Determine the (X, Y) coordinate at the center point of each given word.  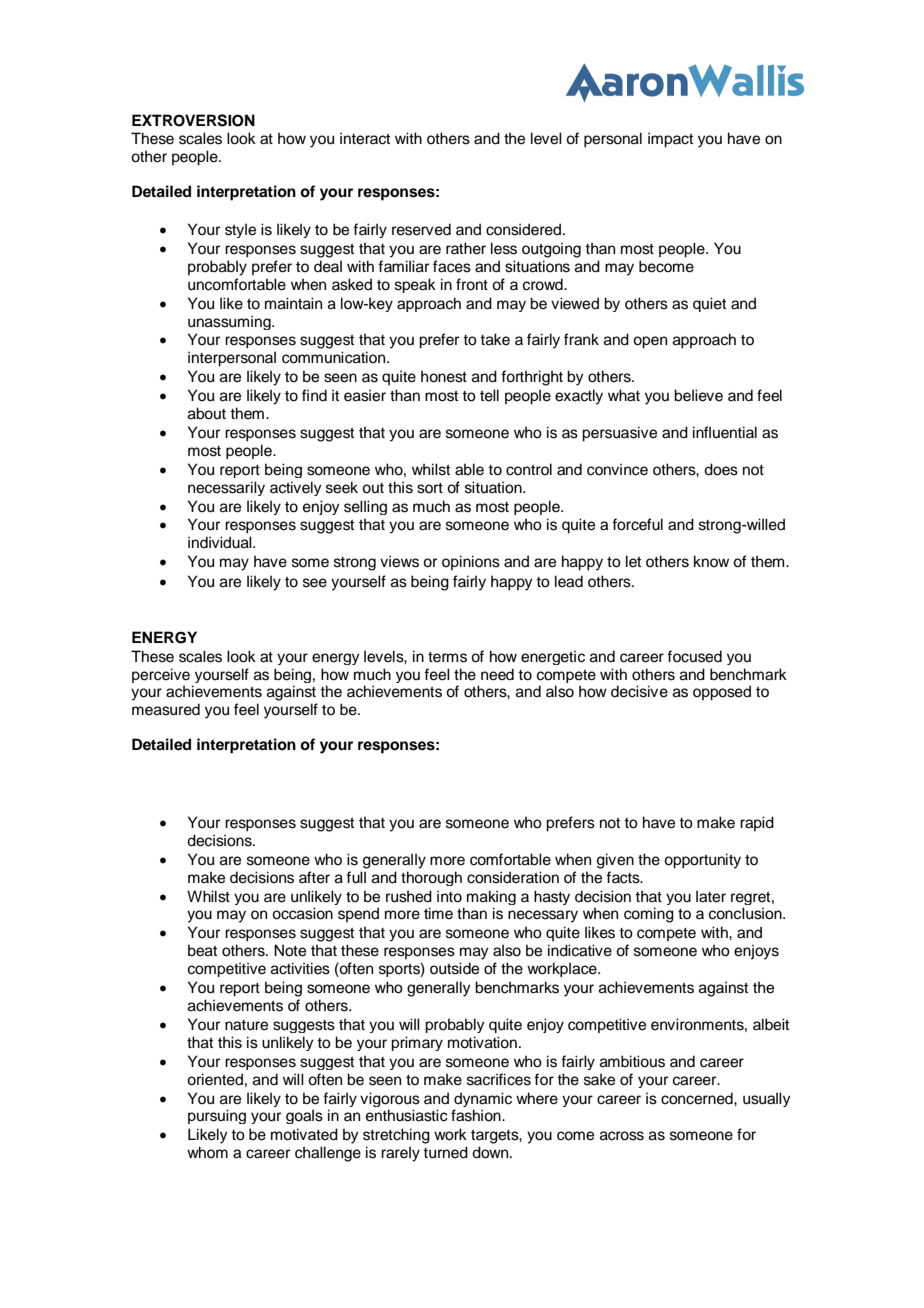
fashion (477, 1115)
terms (447, 657)
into (449, 896)
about (207, 413)
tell (489, 395)
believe (698, 395)
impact (670, 140)
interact (365, 138)
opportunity (702, 861)
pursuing (217, 1116)
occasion (302, 913)
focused (694, 656)
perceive (161, 675)
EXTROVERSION (193, 120)
